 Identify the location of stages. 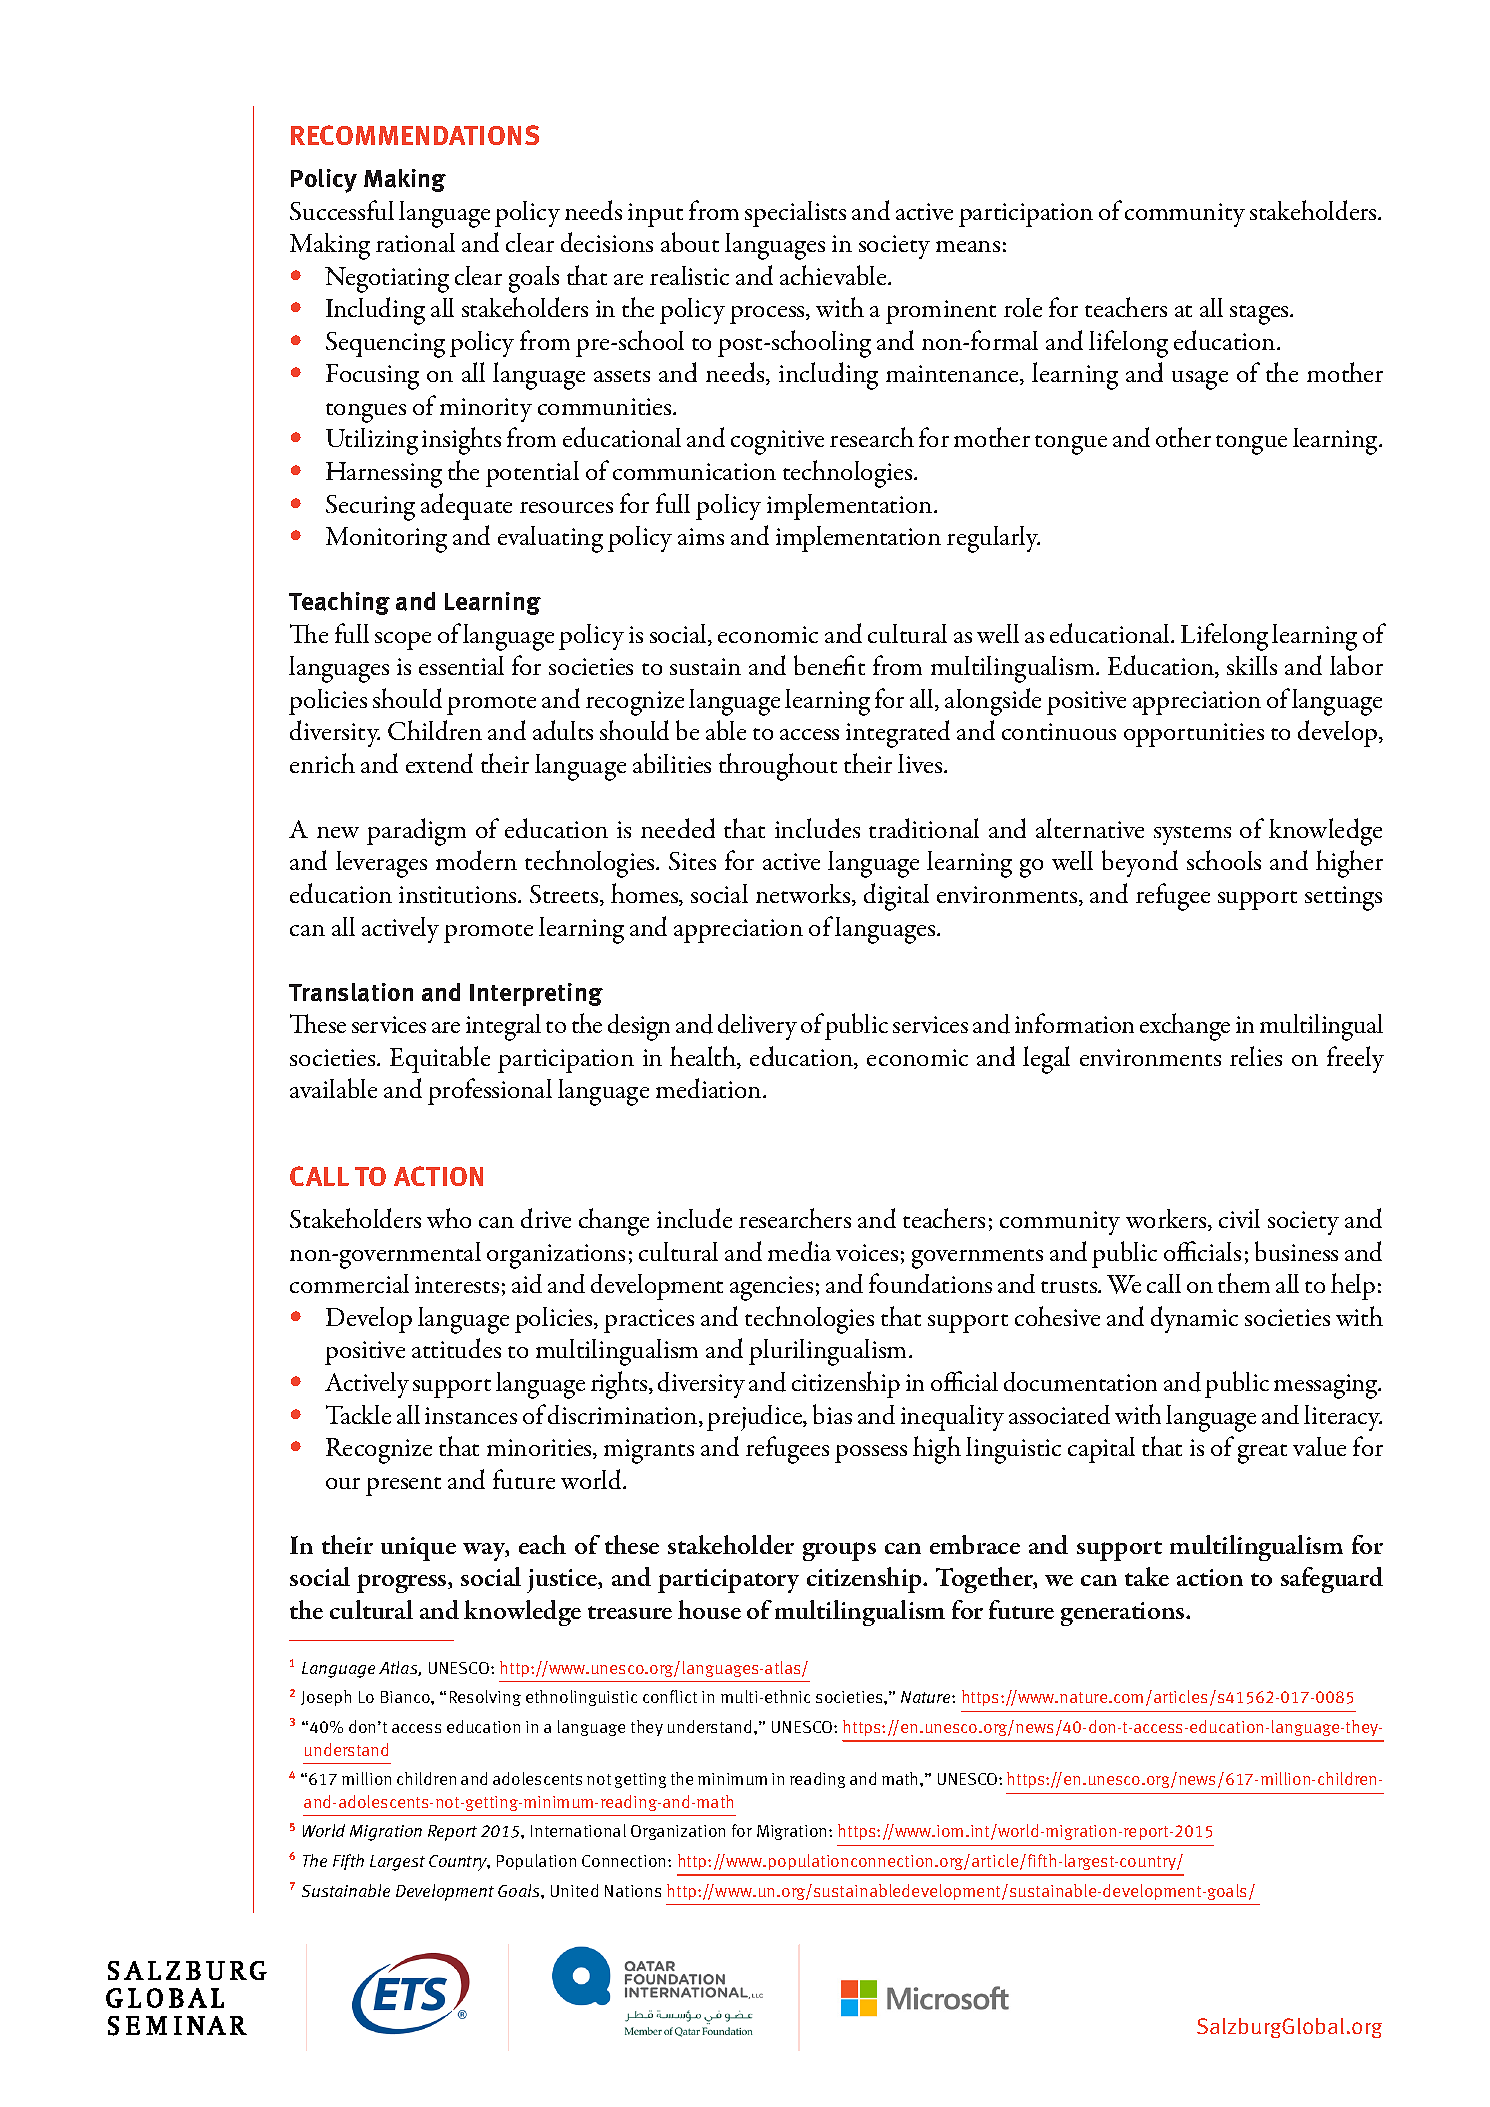
(1260, 315).
